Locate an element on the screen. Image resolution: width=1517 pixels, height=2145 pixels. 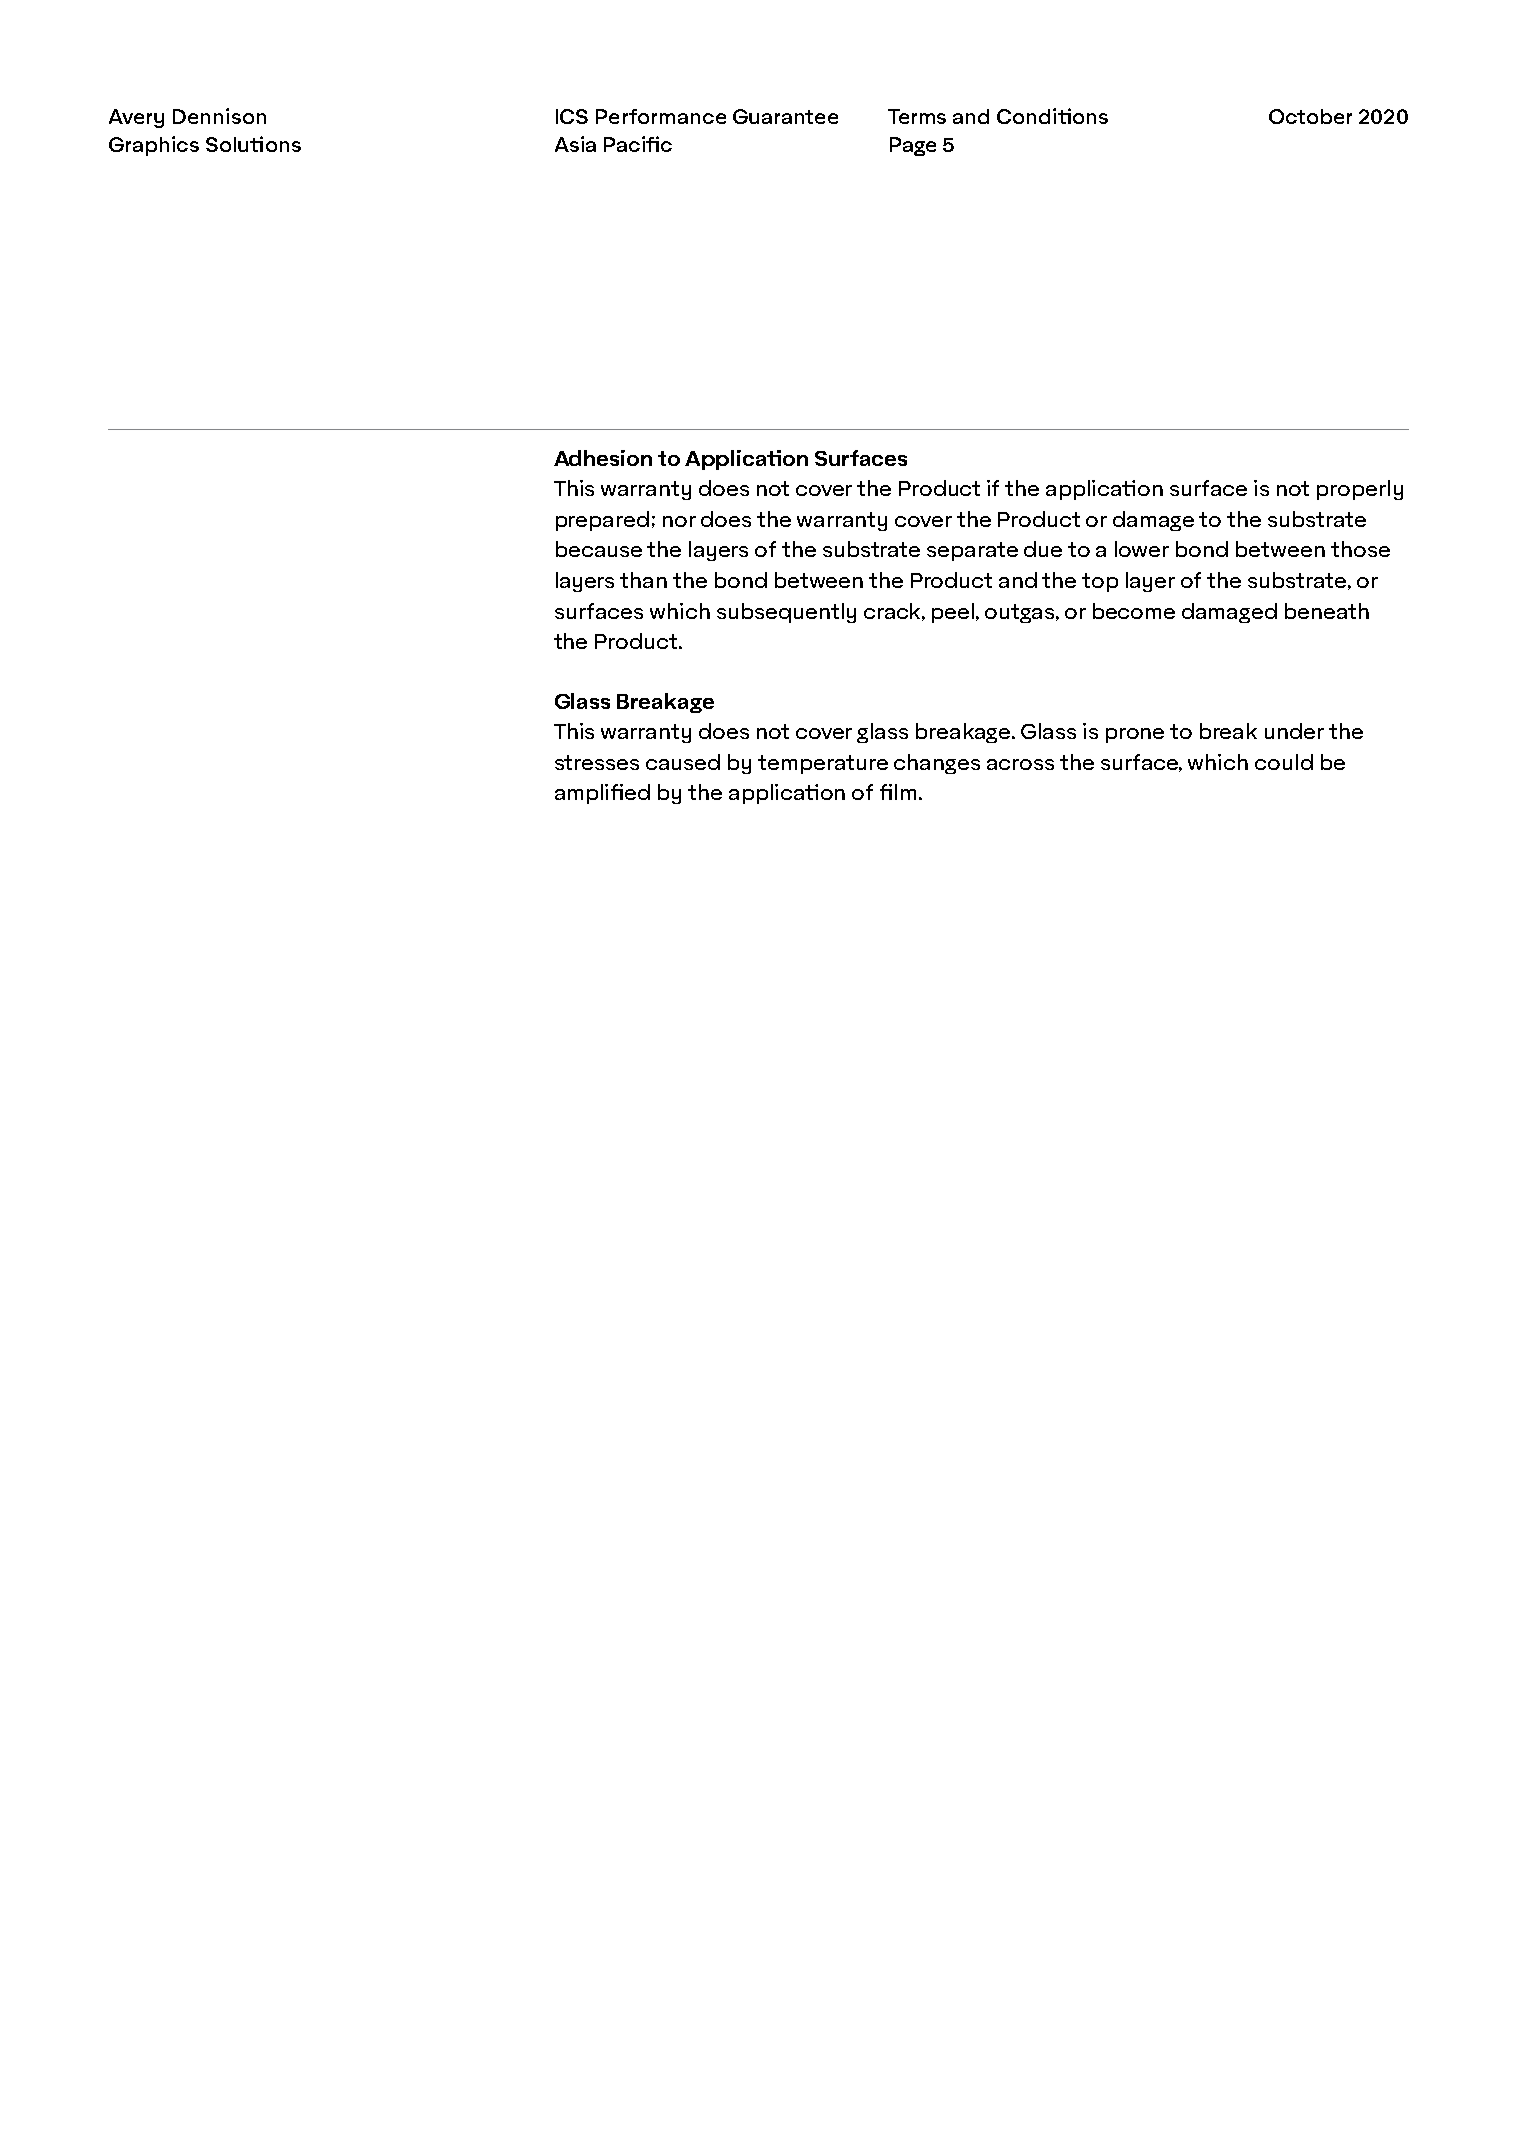
stresses is located at coordinates (597, 762).
